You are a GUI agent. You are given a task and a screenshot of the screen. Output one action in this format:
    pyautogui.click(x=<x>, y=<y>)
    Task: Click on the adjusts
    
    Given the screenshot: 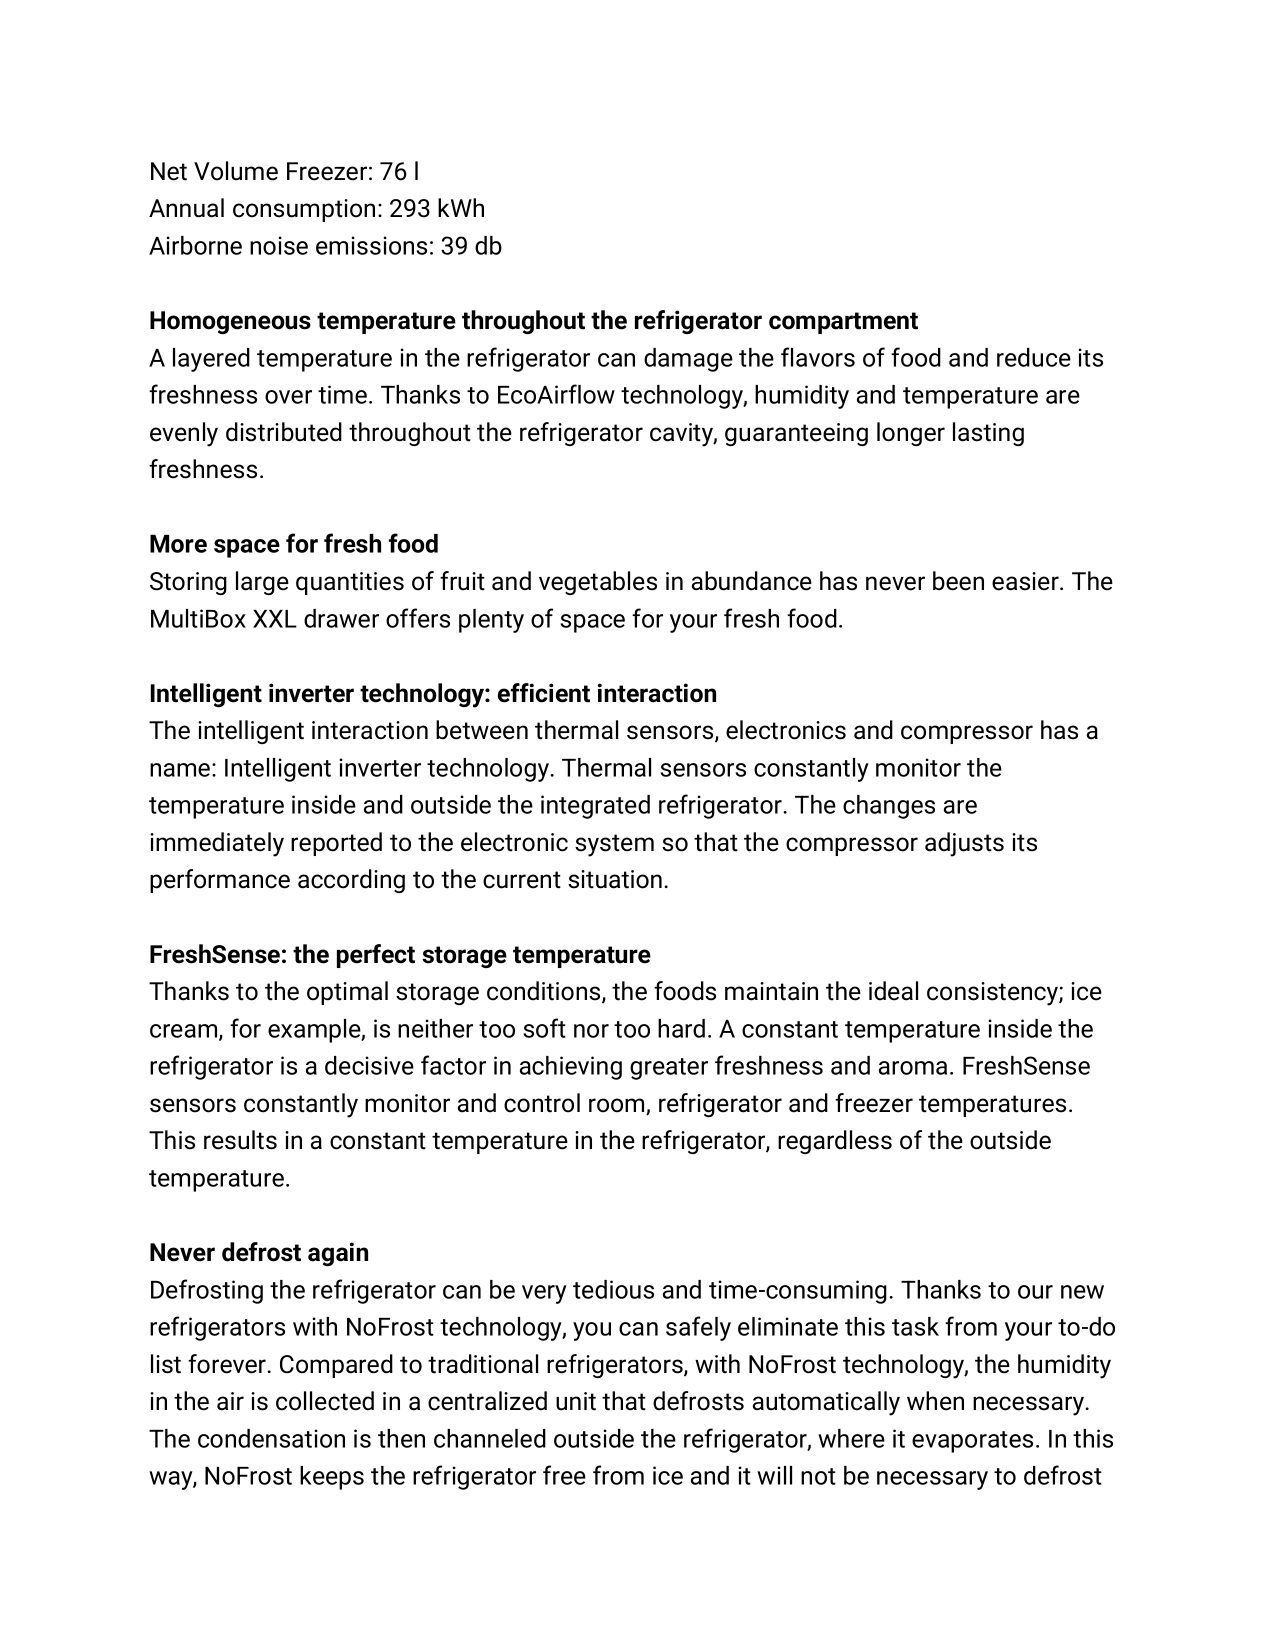 What is the action you would take?
    pyautogui.click(x=964, y=844)
